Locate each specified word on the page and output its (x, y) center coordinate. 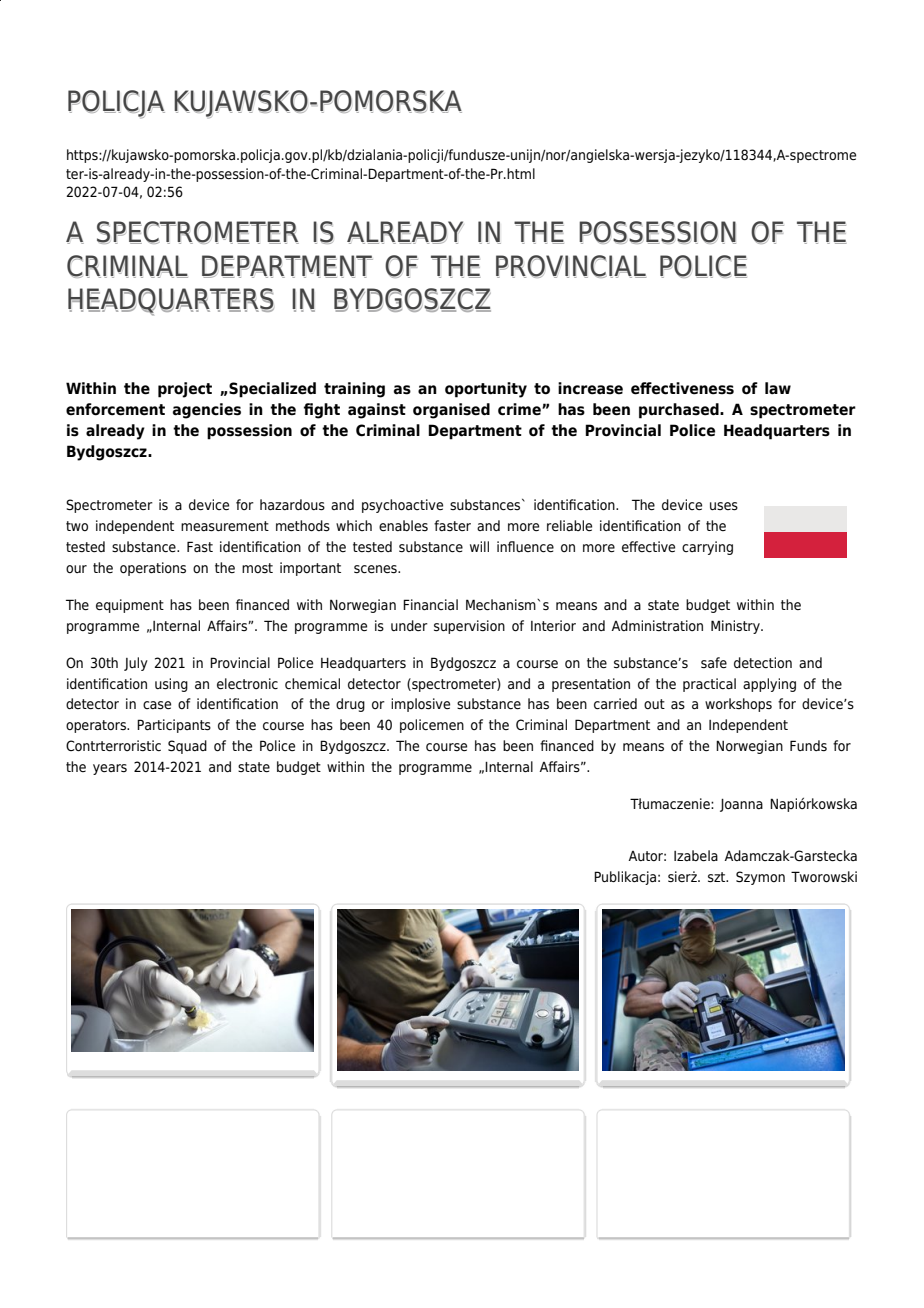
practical (709, 685)
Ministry (736, 627)
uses (724, 506)
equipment (130, 606)
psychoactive (402, 506)
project (185, 390)
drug (350, 705)
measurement (225, 526)
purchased (680, 411)
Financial (430, 604)
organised (451, 411)
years (110, 769)
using (171, 685)
